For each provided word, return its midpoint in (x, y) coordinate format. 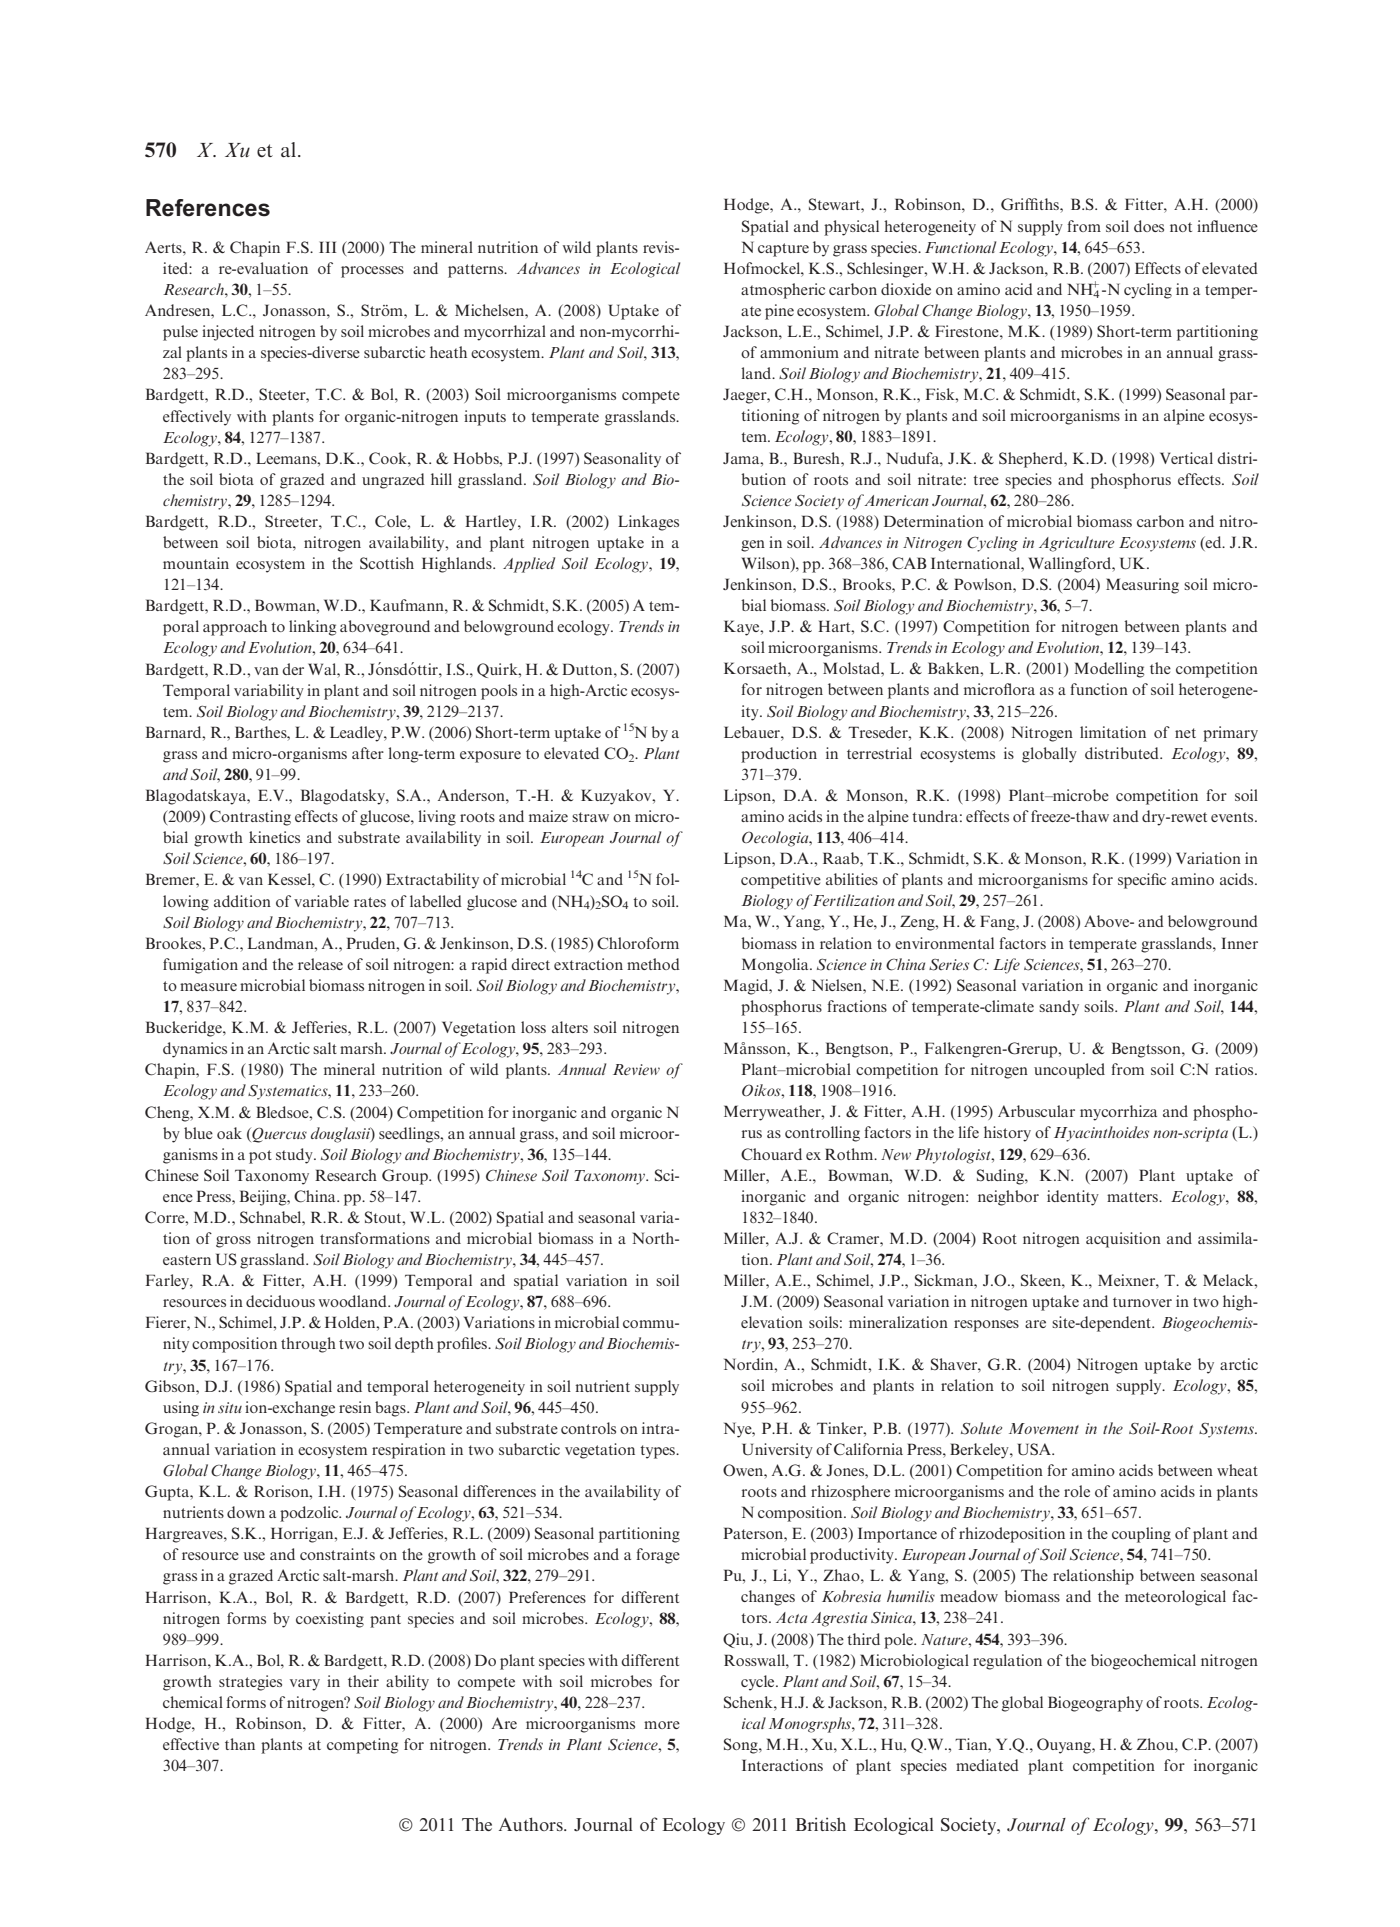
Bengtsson (1147, 1050)
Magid (747, 987)
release (320, 964)
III (327, 247)
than (240, 1744)
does (1149, 226)
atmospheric (783, 291)
